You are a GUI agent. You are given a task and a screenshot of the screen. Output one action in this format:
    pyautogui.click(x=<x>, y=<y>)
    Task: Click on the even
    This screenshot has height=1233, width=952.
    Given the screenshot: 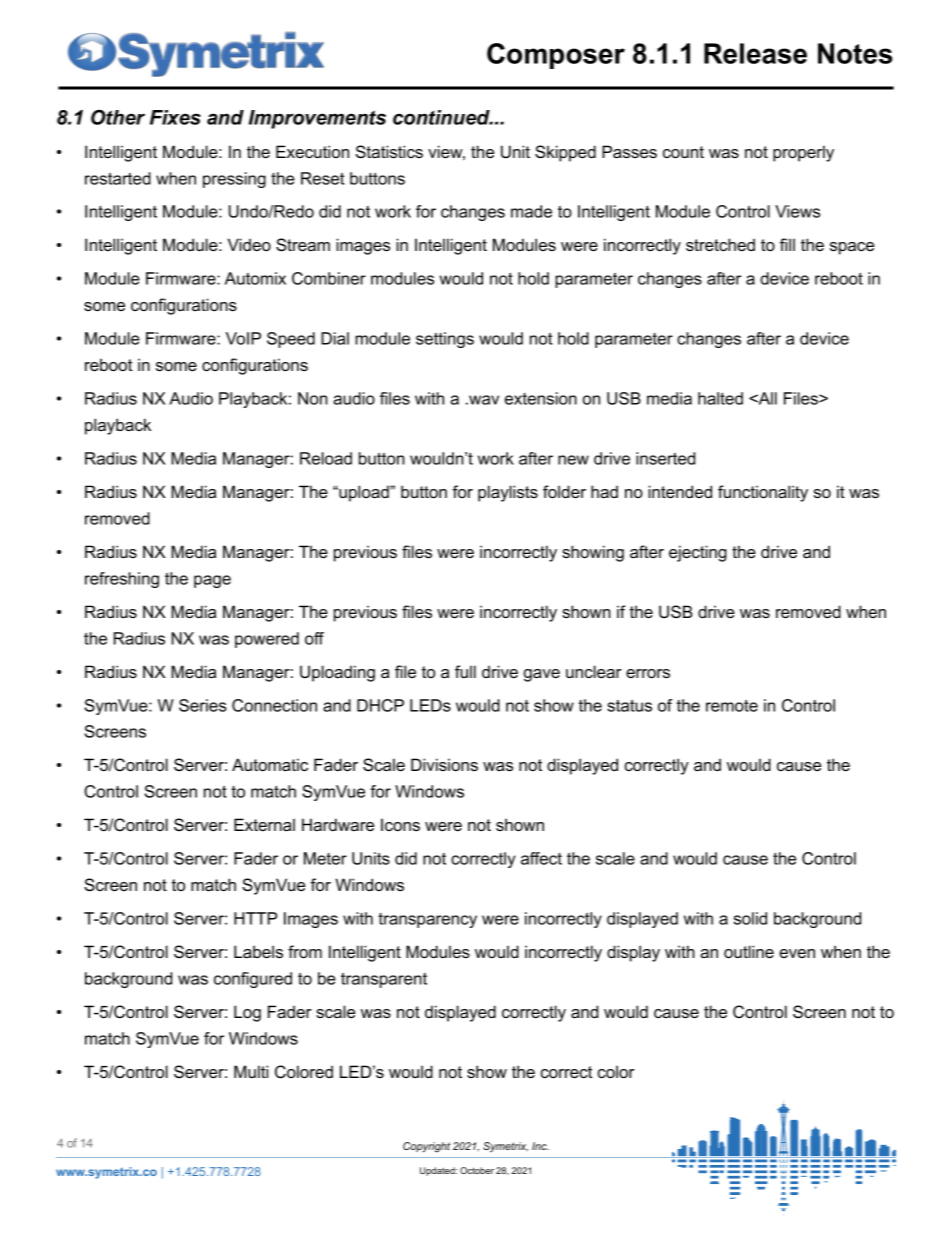 What is the action you would take?
    pyautogui.click(x=797, y=953)
